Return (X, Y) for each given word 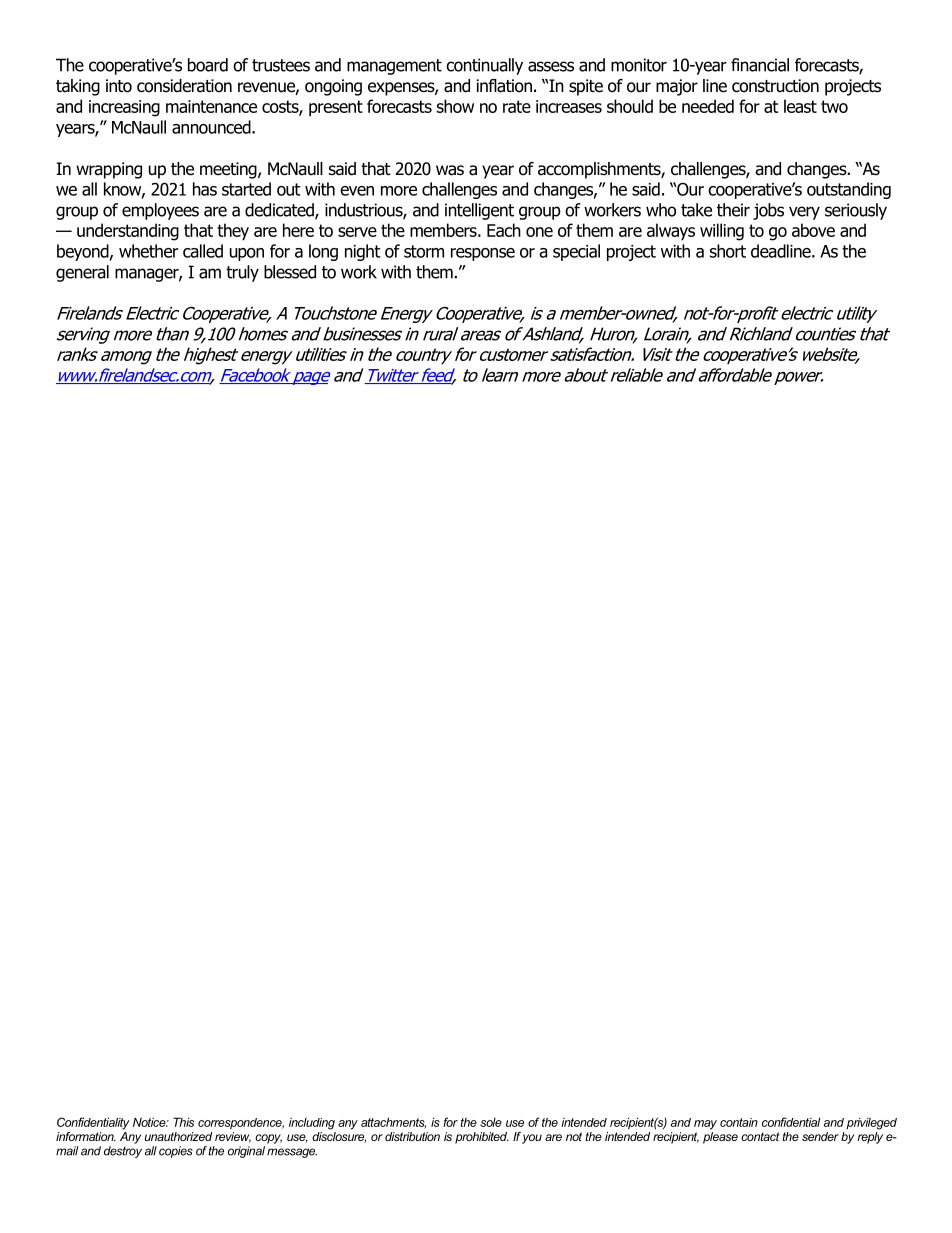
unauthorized (178, 1136)
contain (739, 1122)
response (483, 254)
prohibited (482, 1138)
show (455, 106)
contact (760, 1136)
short (728, 251)
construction (775, 86)
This (183, 1122)
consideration (184, 86)
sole (491, 1122)
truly (242, 273)
